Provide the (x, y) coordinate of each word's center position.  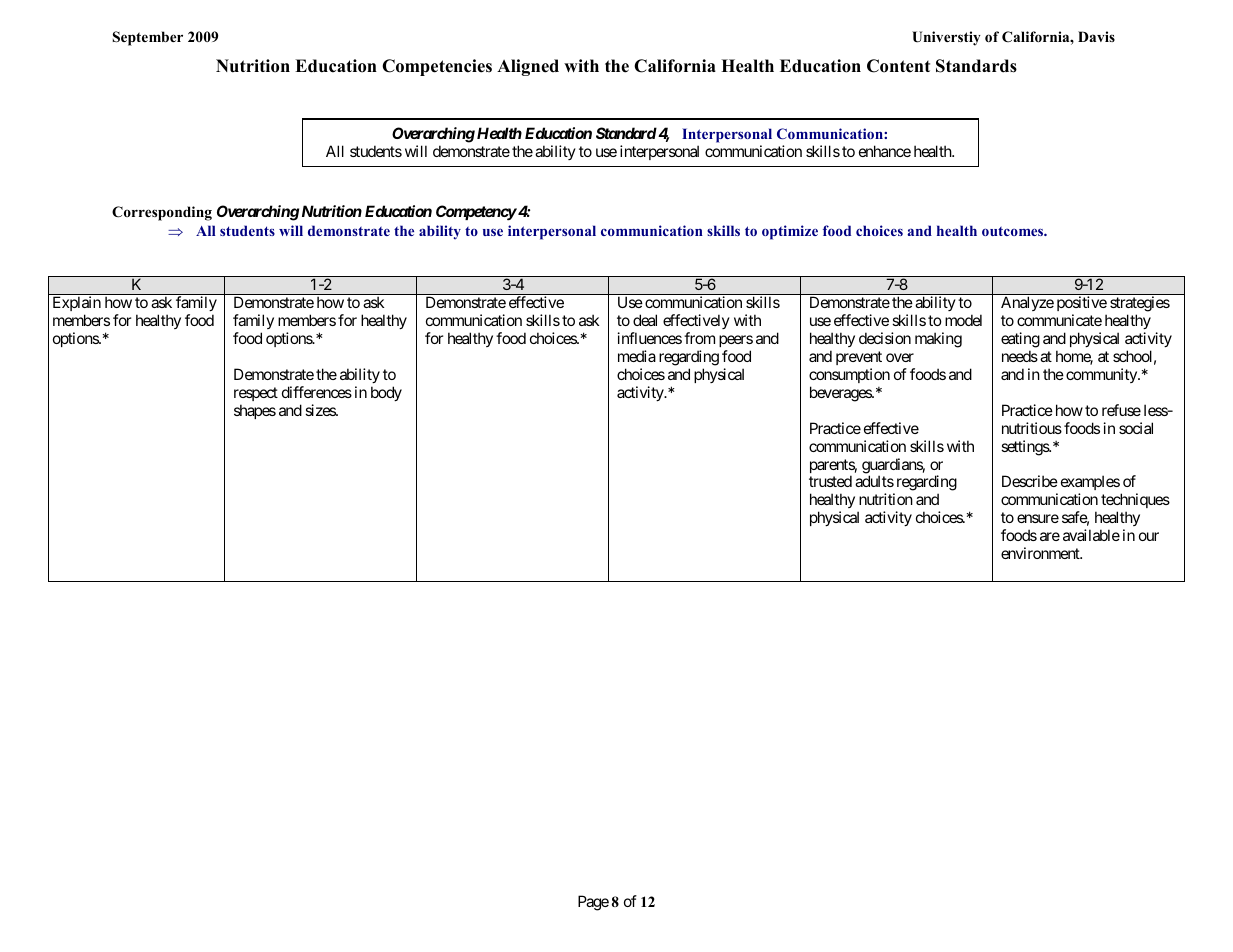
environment (1041, 553)
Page (593, 903)
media (637, 356)
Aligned (528, 67)
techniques (1135, 502)
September (148, 38)
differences (317, 392)
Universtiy (946, 38)
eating (1020, 341)
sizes (321, 410)
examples (1090, 484)
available (1091, 535)
